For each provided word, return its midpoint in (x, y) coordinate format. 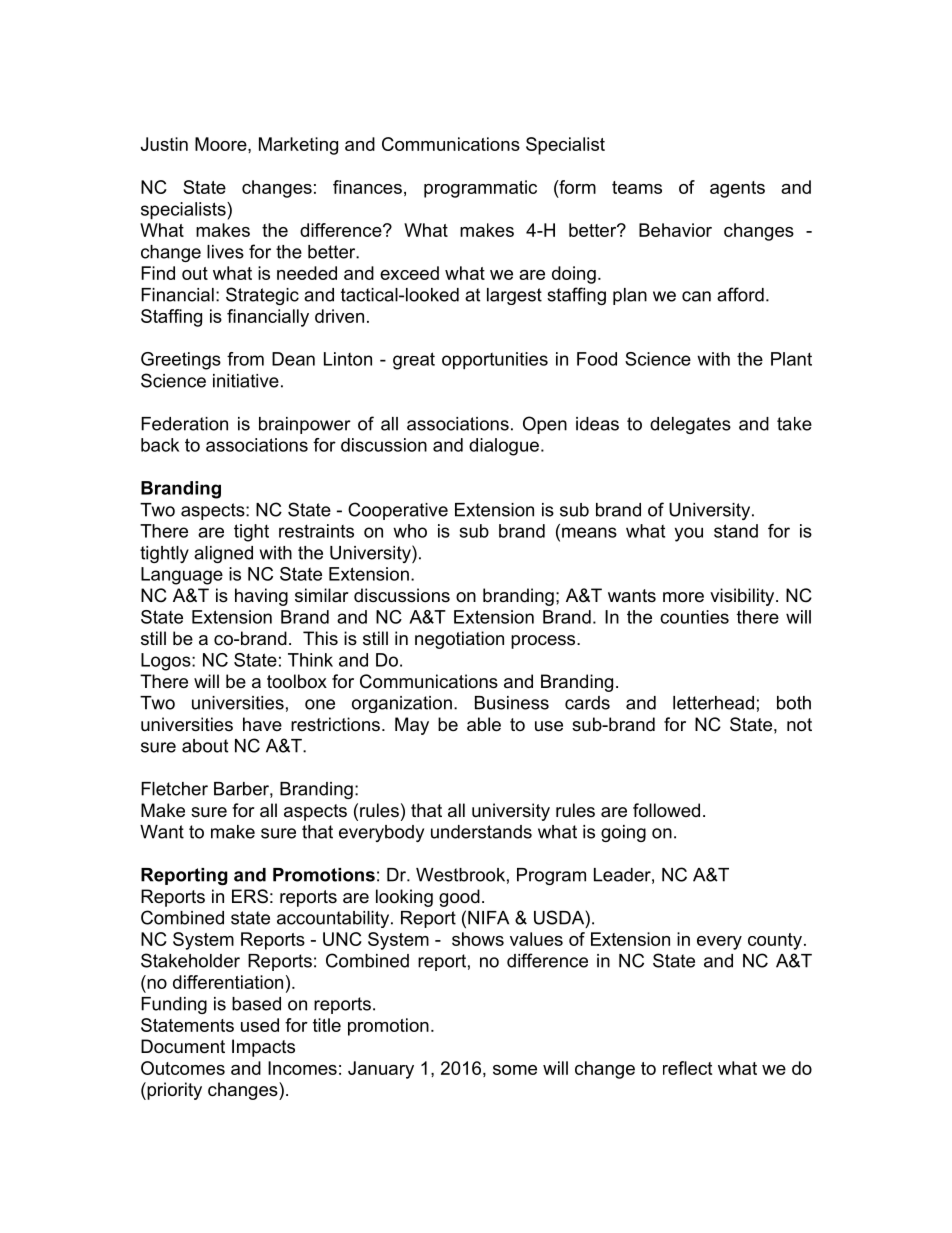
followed (666, 810)
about (205, 746)
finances (367, 187)
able (484, 724)
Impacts (263, 1048)
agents (737, 189)
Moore (222, 144)
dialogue (504, 447)
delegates (690, 425)
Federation (184, 424)
